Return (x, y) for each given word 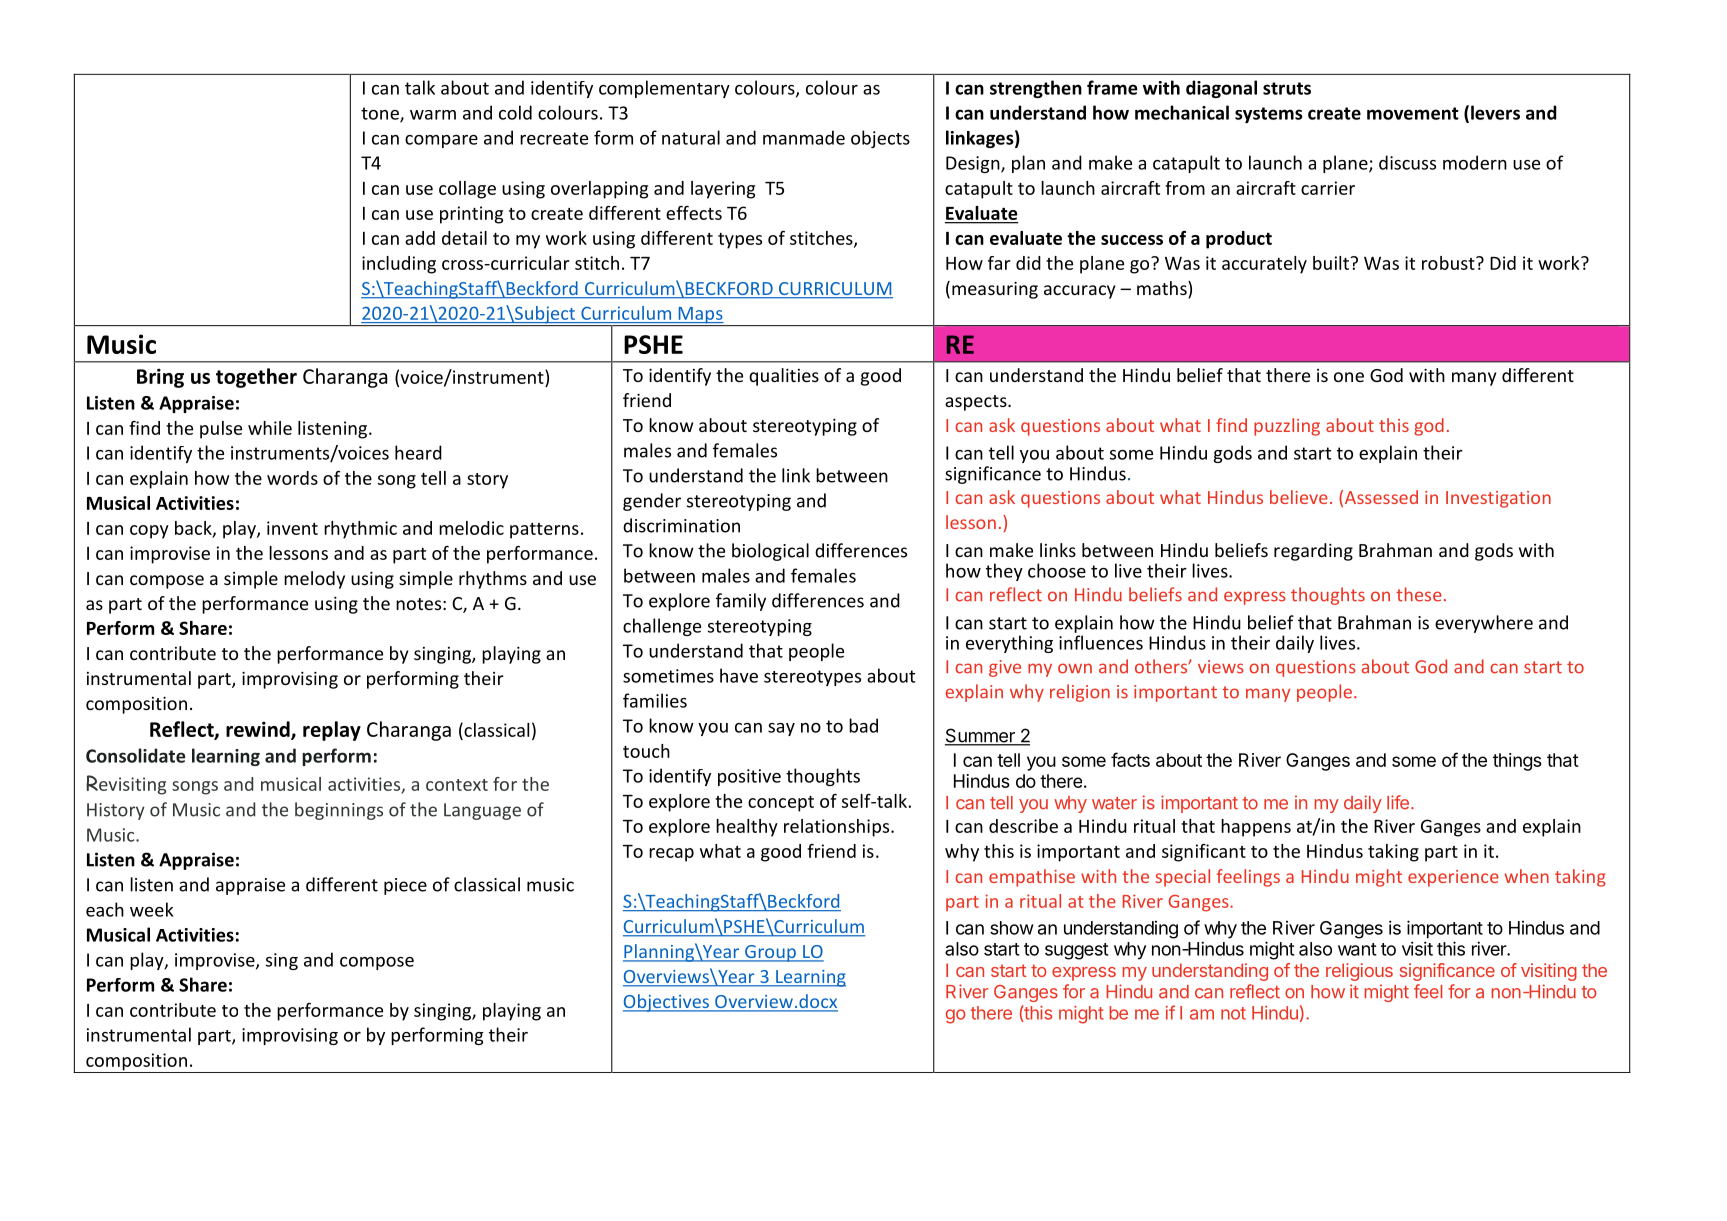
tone (381, 114)
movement (1413, 113)
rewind (259, 730)
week (151, 909)
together (256, 378)
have (739, 675)
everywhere (1484, 624)
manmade (804, 137)
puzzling (1287, 427)
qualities (784, 377)
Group (770, 953)
